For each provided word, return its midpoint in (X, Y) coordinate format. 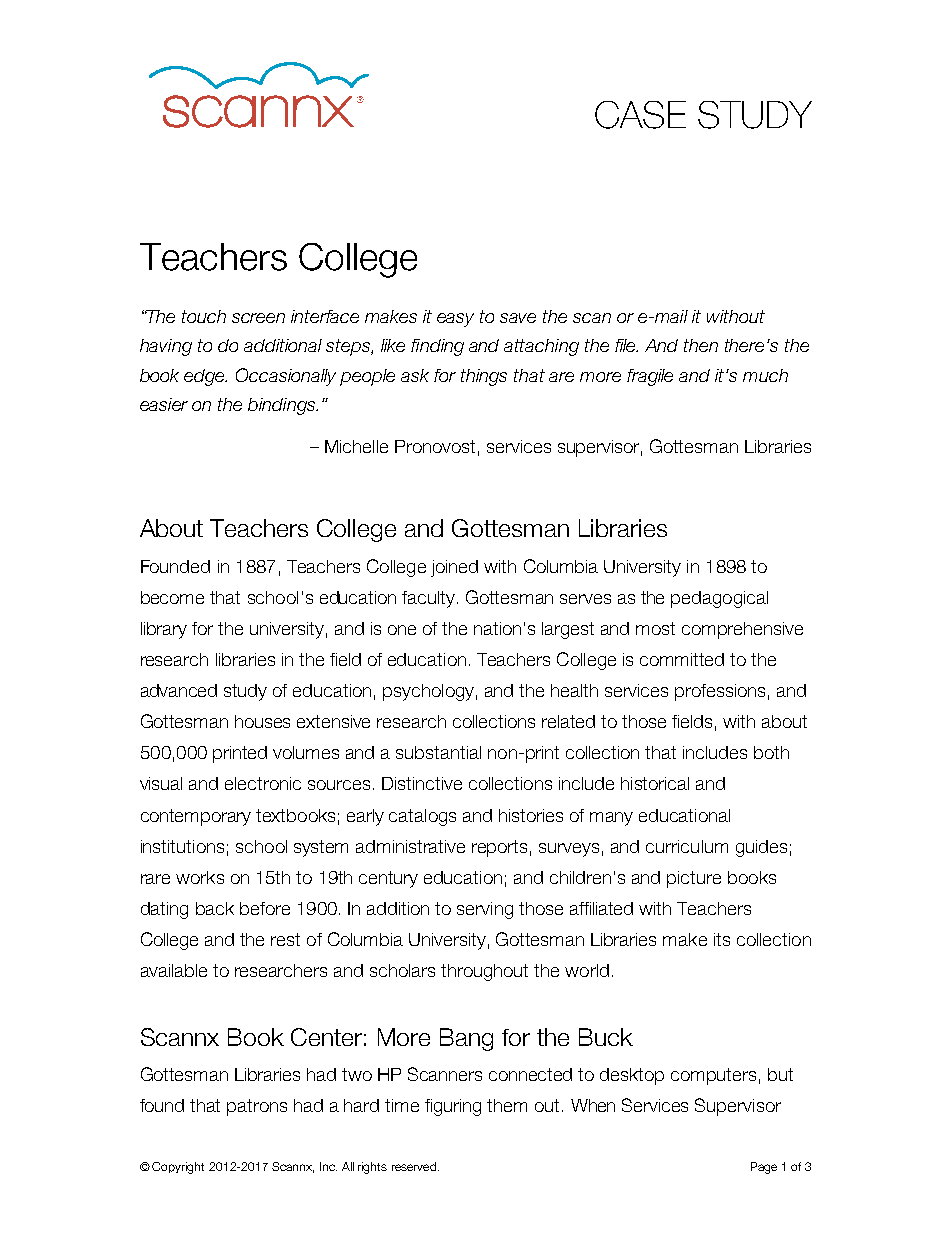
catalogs (422, 817)
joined (454, 568)
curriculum (687, 846)
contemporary (196, 817)
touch (204, 316)
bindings (283, 406)
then (701, 345)
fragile (650, 377)
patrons (257, 1107)
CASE (640, 115)
